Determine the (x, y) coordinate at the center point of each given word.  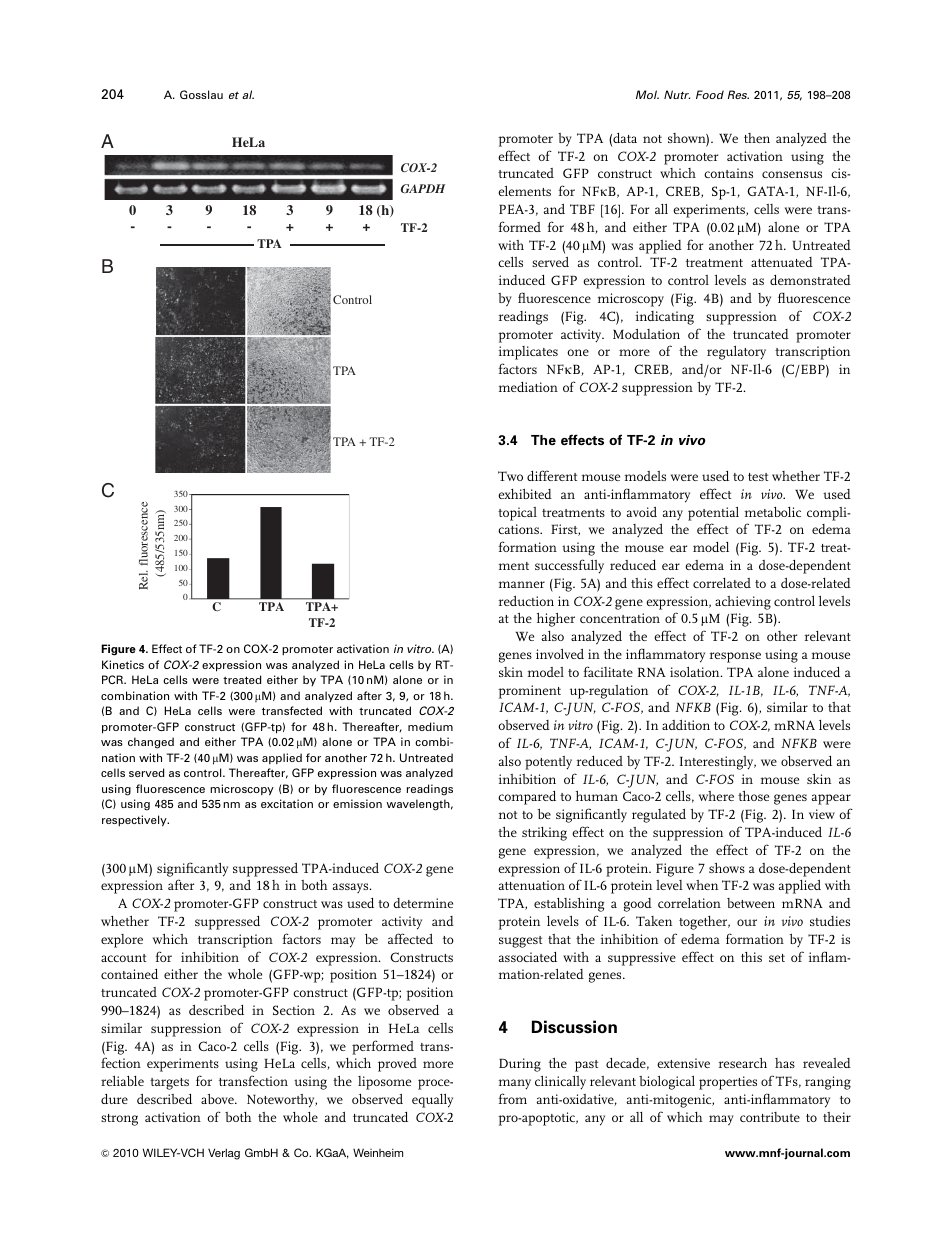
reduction (526, 601)
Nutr (677, 94)
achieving (743, 603)
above (218, 1099)
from (513, 1098)
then (757, 138)
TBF (582, 209)
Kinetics (123, 664)
